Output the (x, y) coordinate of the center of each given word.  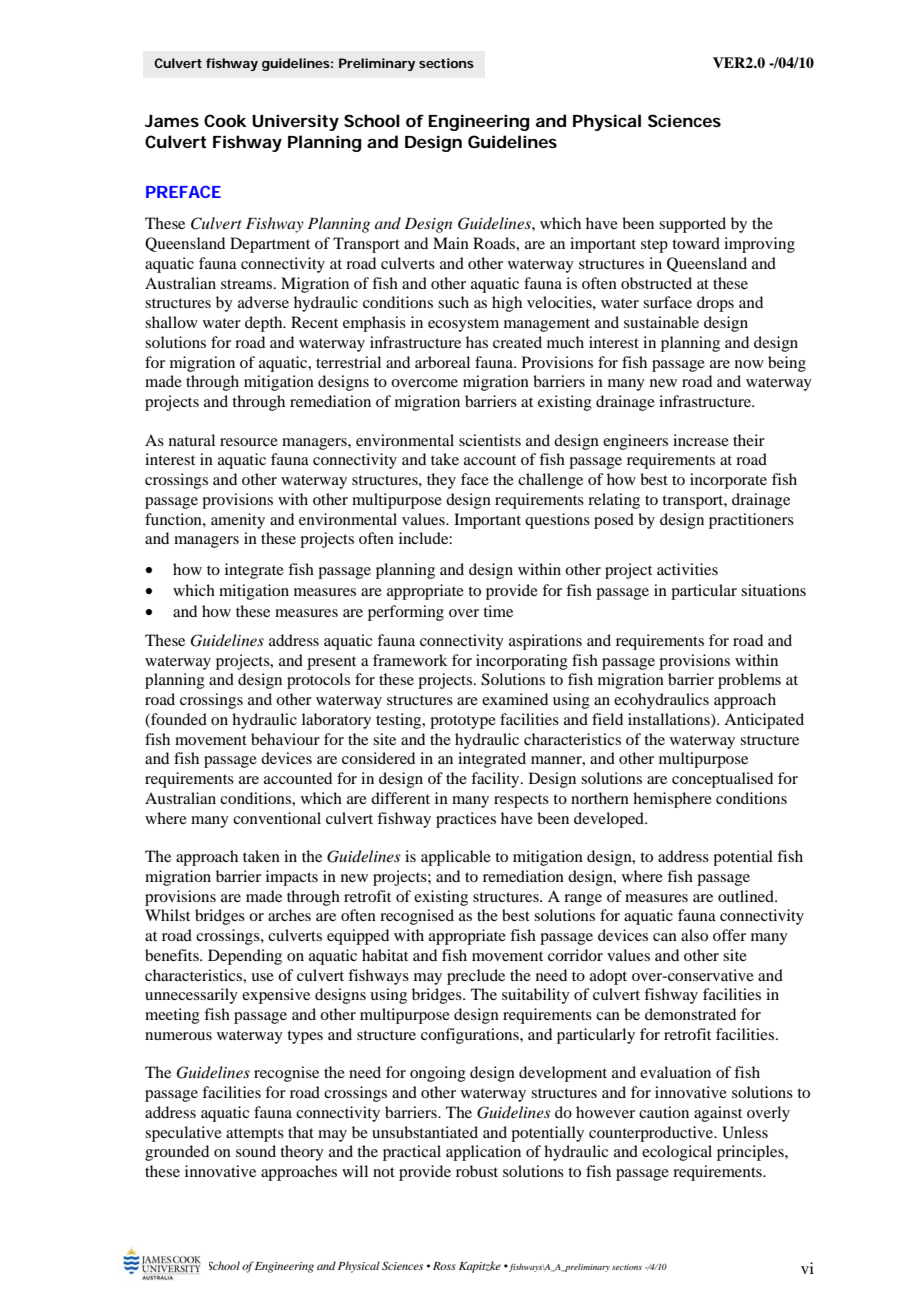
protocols (318, 681)
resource (249, 442)
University (295, 122)
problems (749, 681)
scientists (490, 440)
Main (451, 243)
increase (701, 440)
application (483, 1153)
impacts (292, 878)
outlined (747, 896)
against (718, 1114)
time (498, 611)
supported (692, 225)
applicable (456, 858)
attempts (255, 1135)
